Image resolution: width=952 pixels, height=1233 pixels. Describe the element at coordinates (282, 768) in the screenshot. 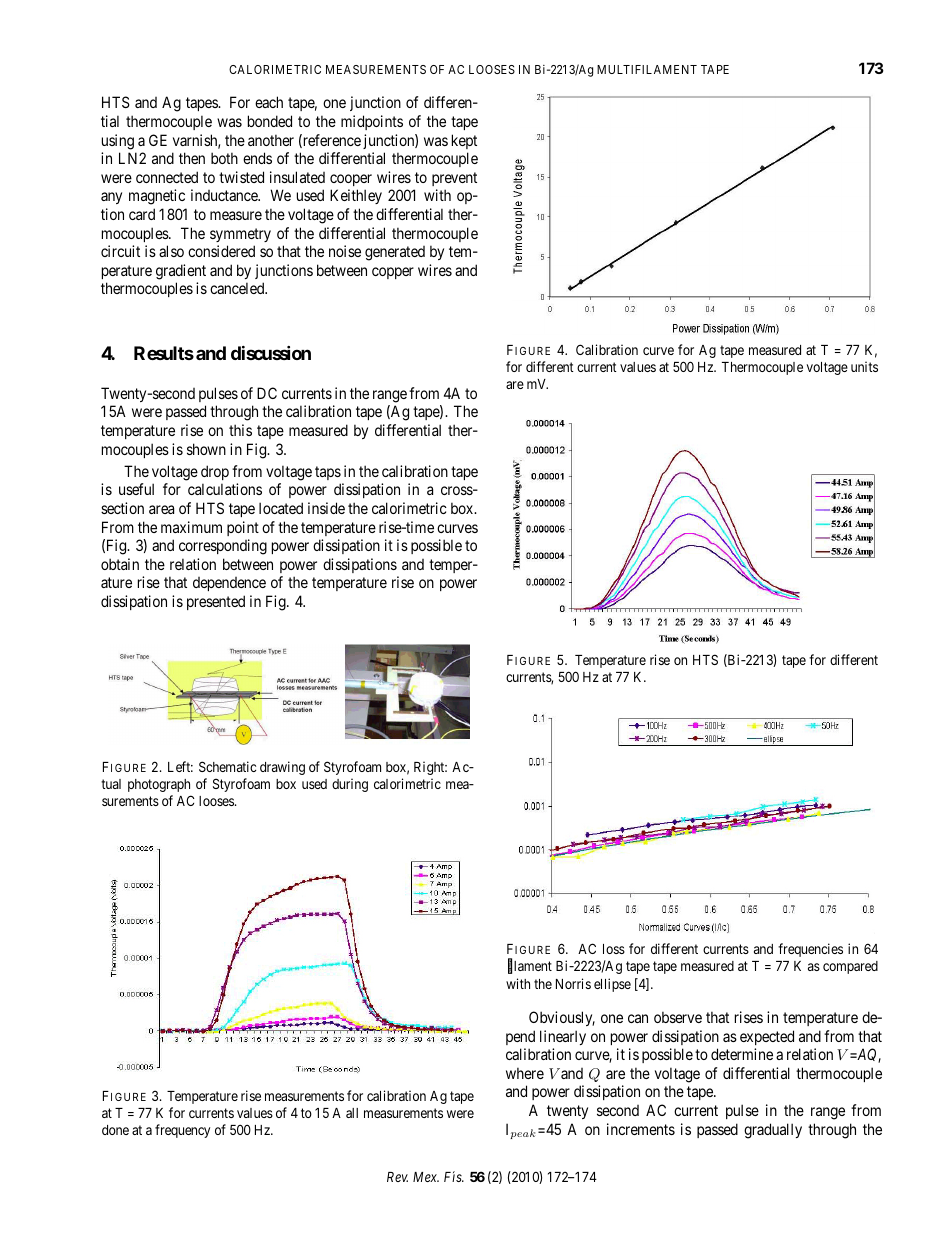

I see `drawing` at that location.
